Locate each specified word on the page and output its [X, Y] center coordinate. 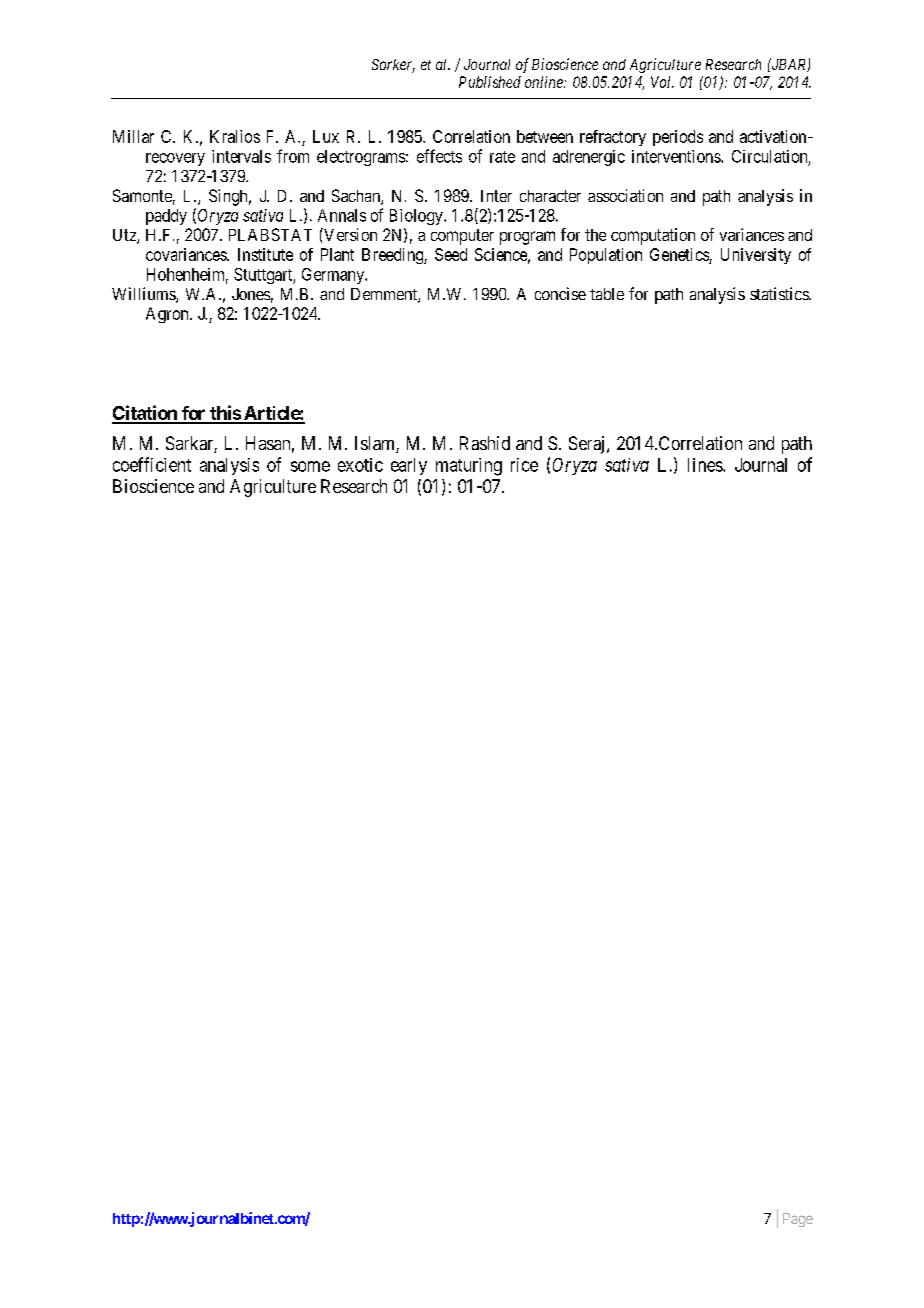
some [310, 466]
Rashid [485, 443]
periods [678, 138]
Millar [133, 136]
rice [524, 465]
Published [490, 82]
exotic [360, 465]
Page [798, 1220]
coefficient [152, 464]
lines [706, 465]
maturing [469, 467]
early [409, 466]
